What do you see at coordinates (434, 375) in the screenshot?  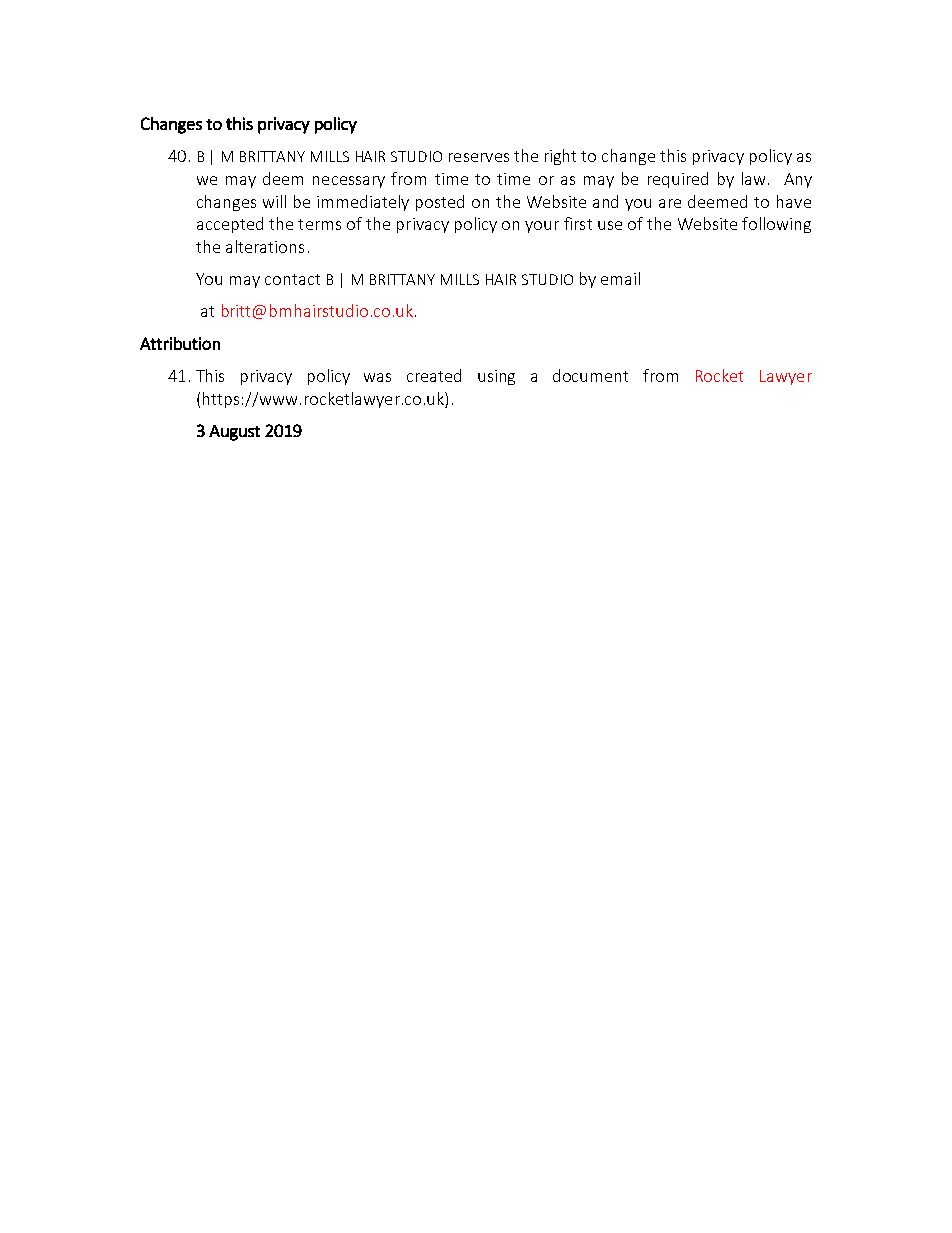 I see `created` at bounding box center [434, 375].
